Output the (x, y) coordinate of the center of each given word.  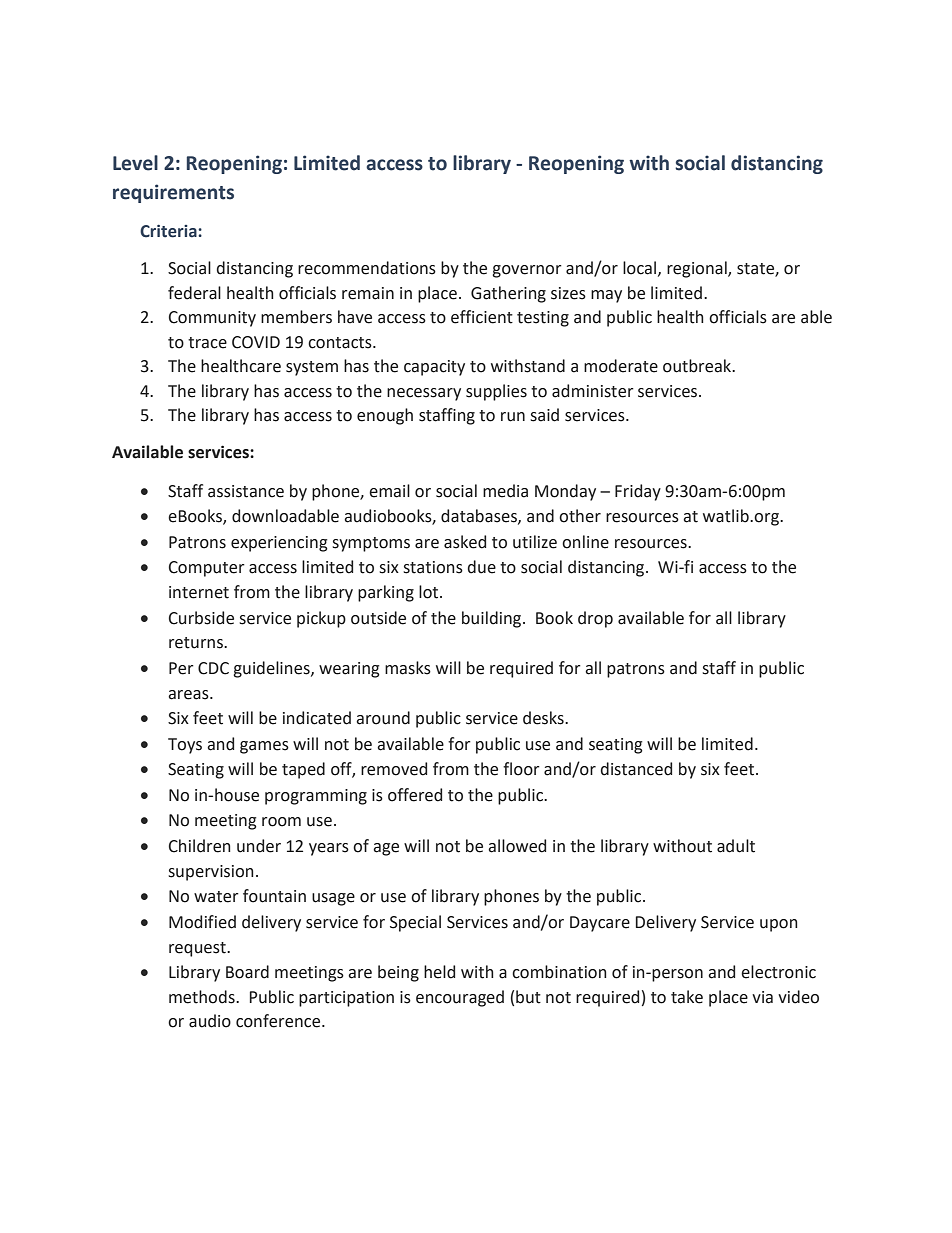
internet (199, 592)
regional (698, 269)
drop (595, 619)
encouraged (460, 998)
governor (527, 271)
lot (430, 592)
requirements (173, 193)
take (687, 997)
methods (203, 997)
